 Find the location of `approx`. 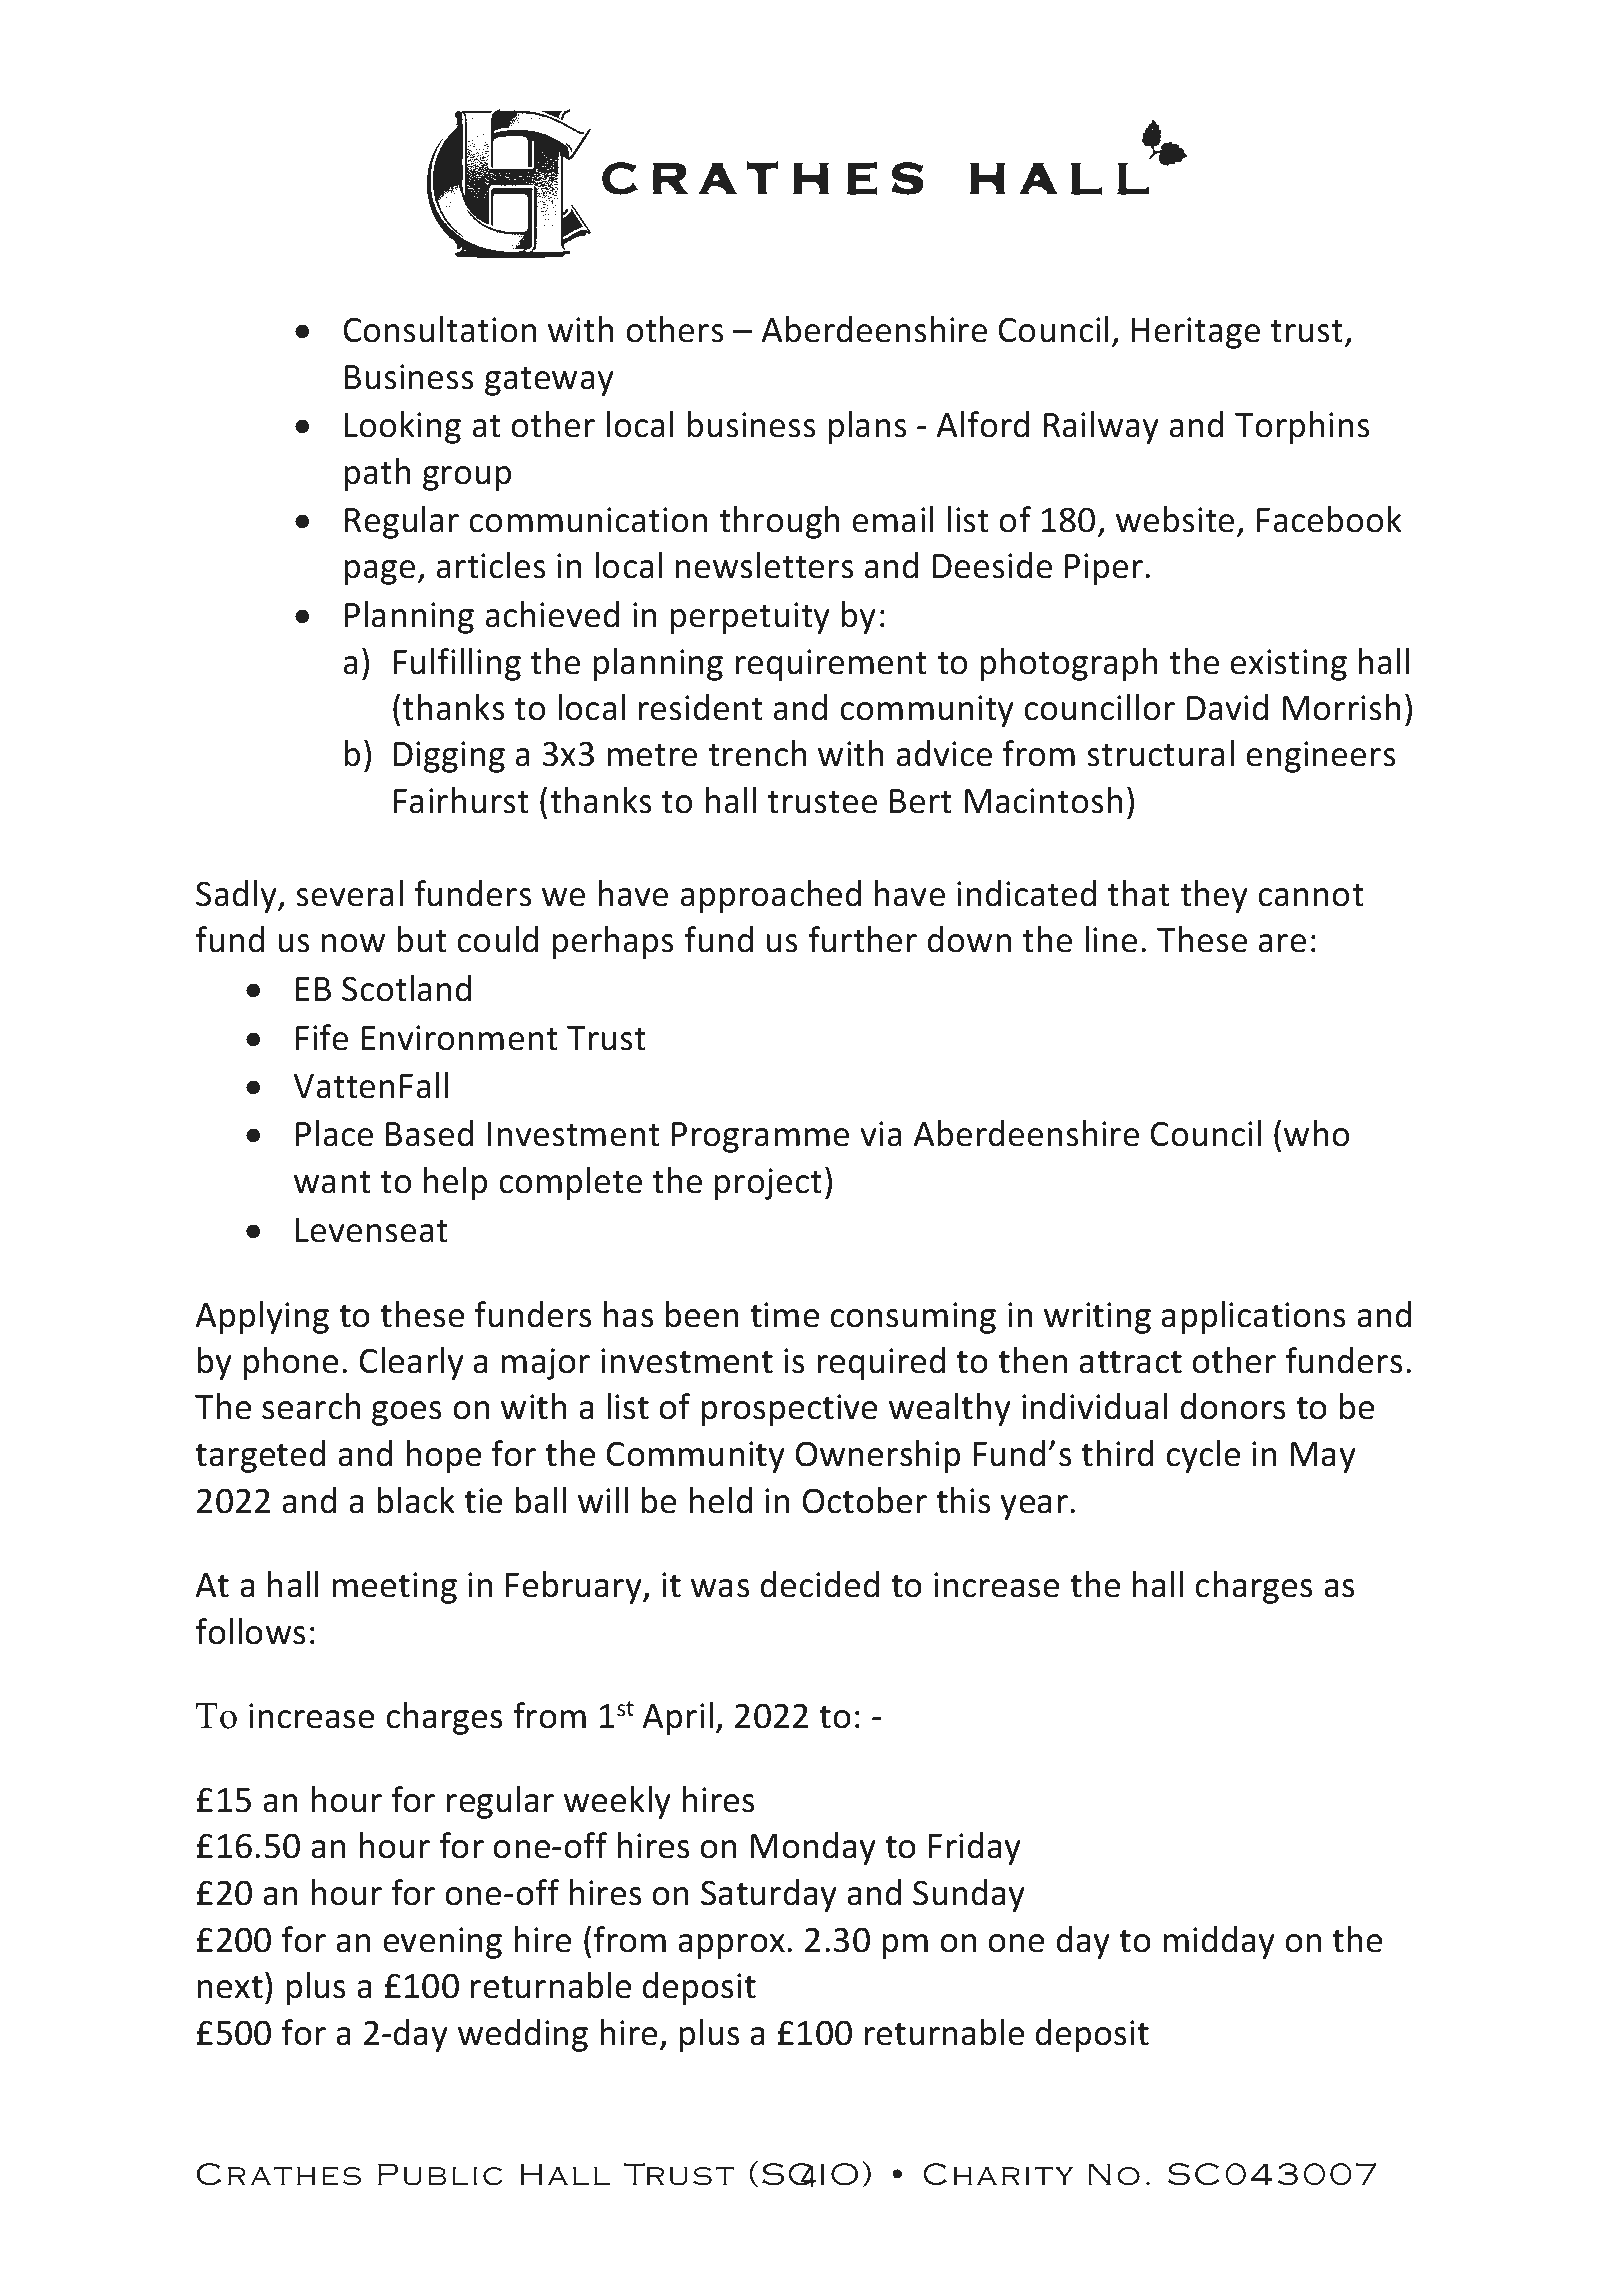

approx is located at coordinates (731, 1946).
